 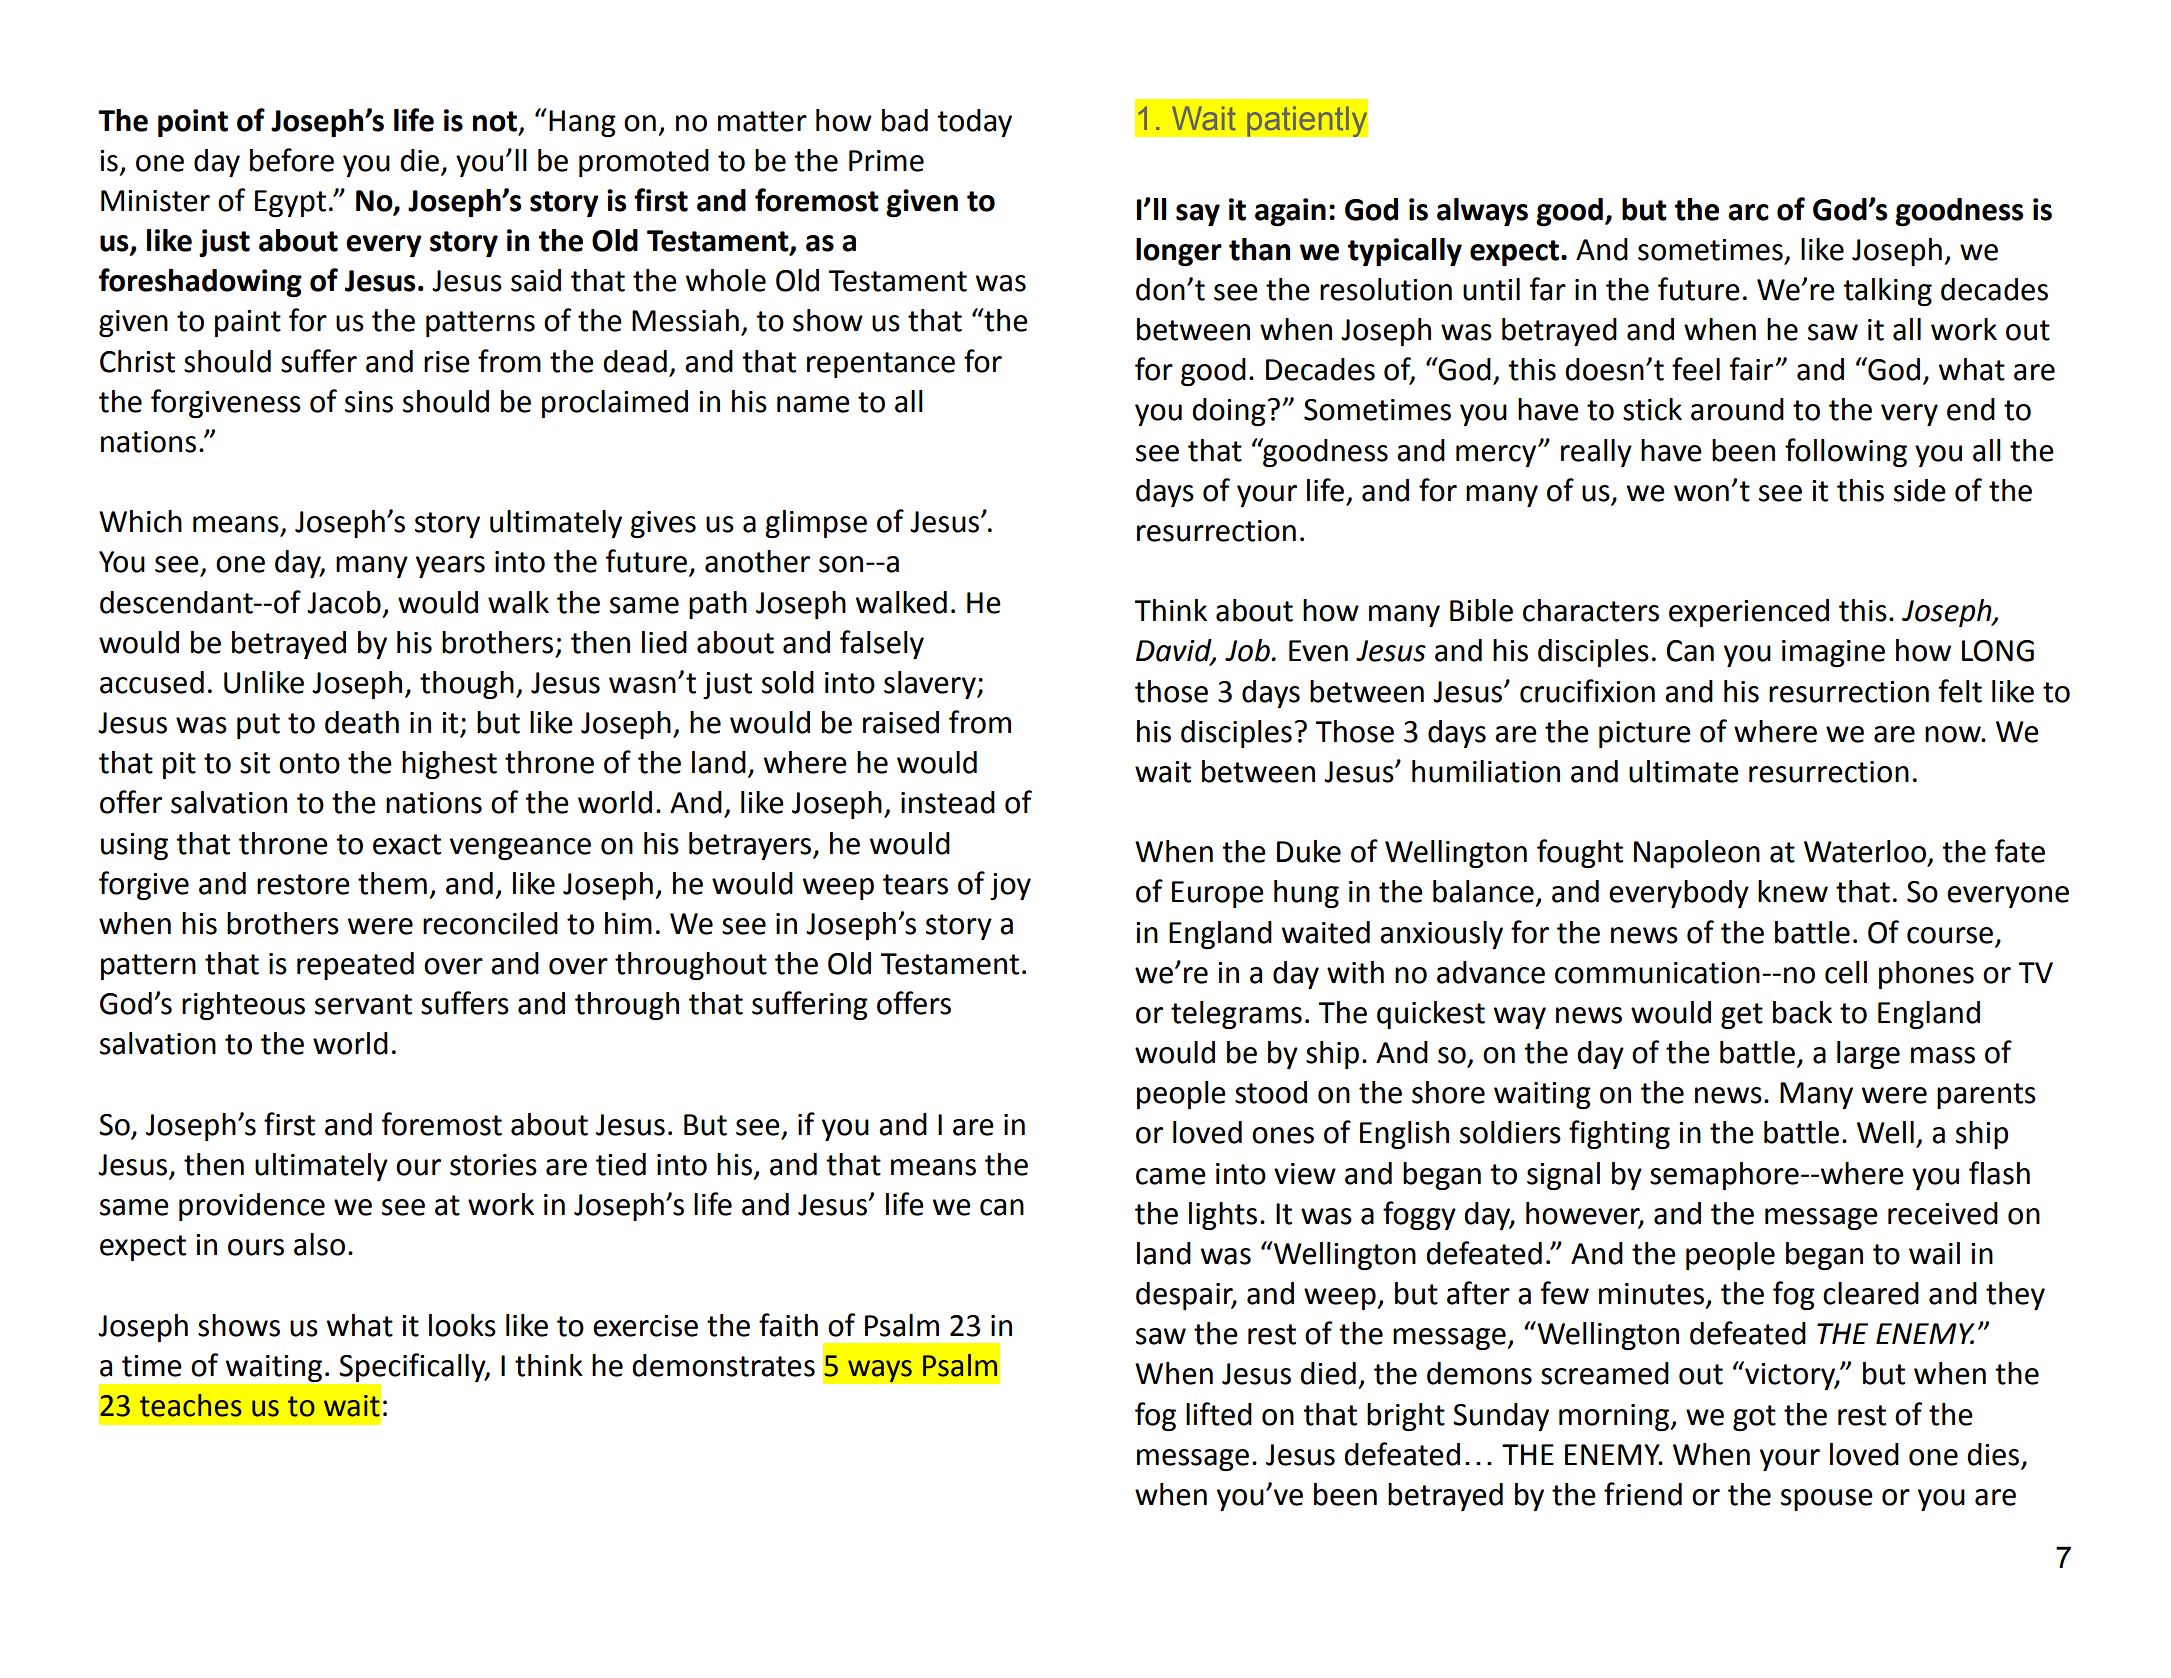 What do you see at coordinates (1802, 1012) in the page?
I see `back` at bounding box center [1802, 1012].
